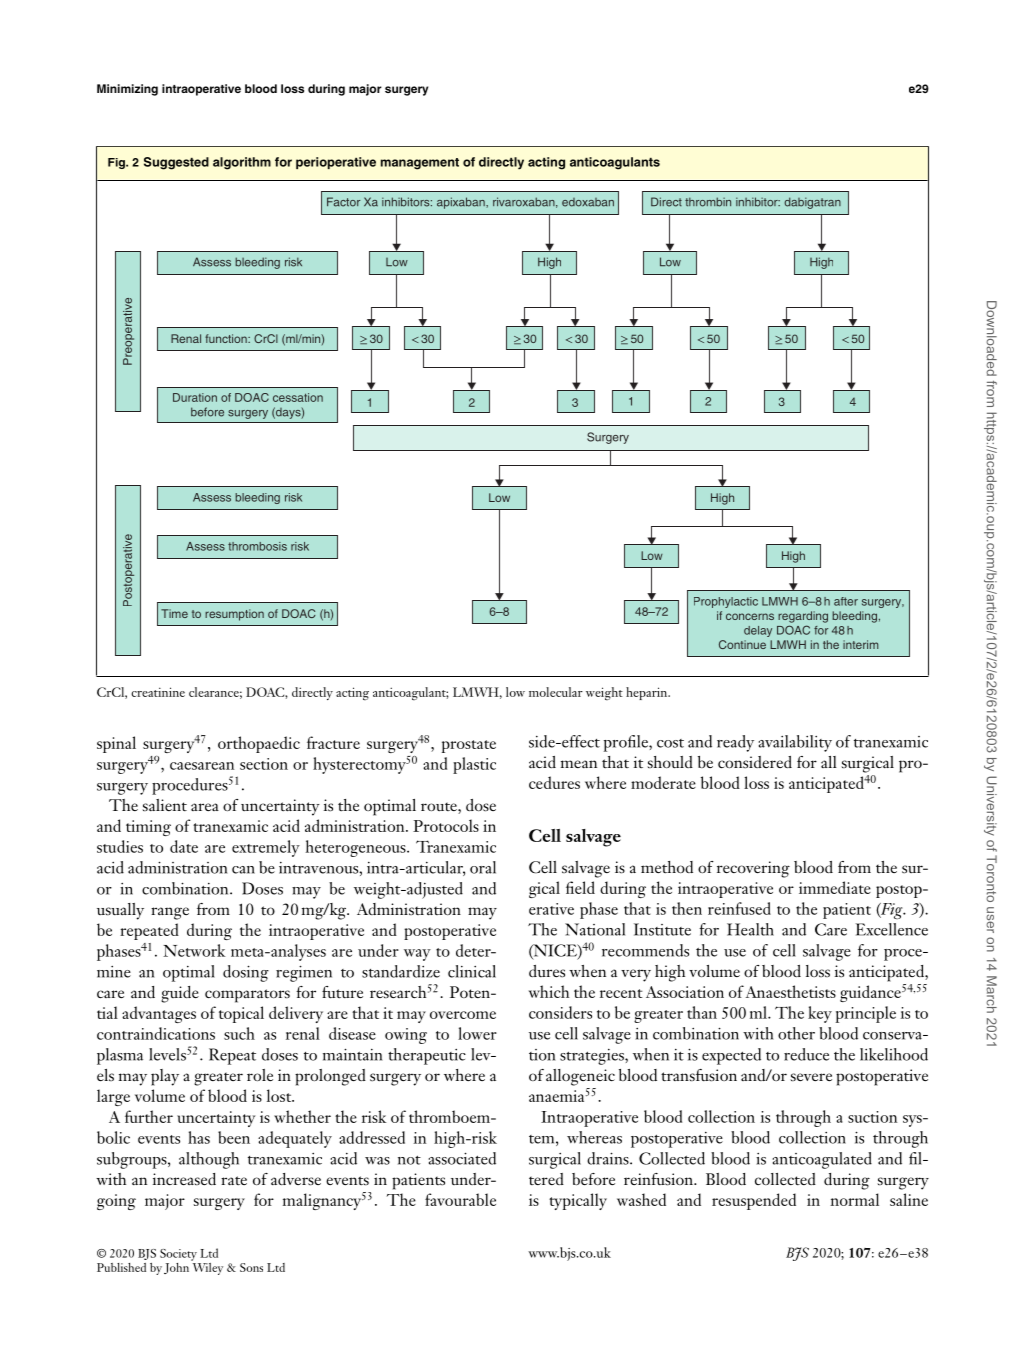  I want to click on normal, so click(854, 1199).
